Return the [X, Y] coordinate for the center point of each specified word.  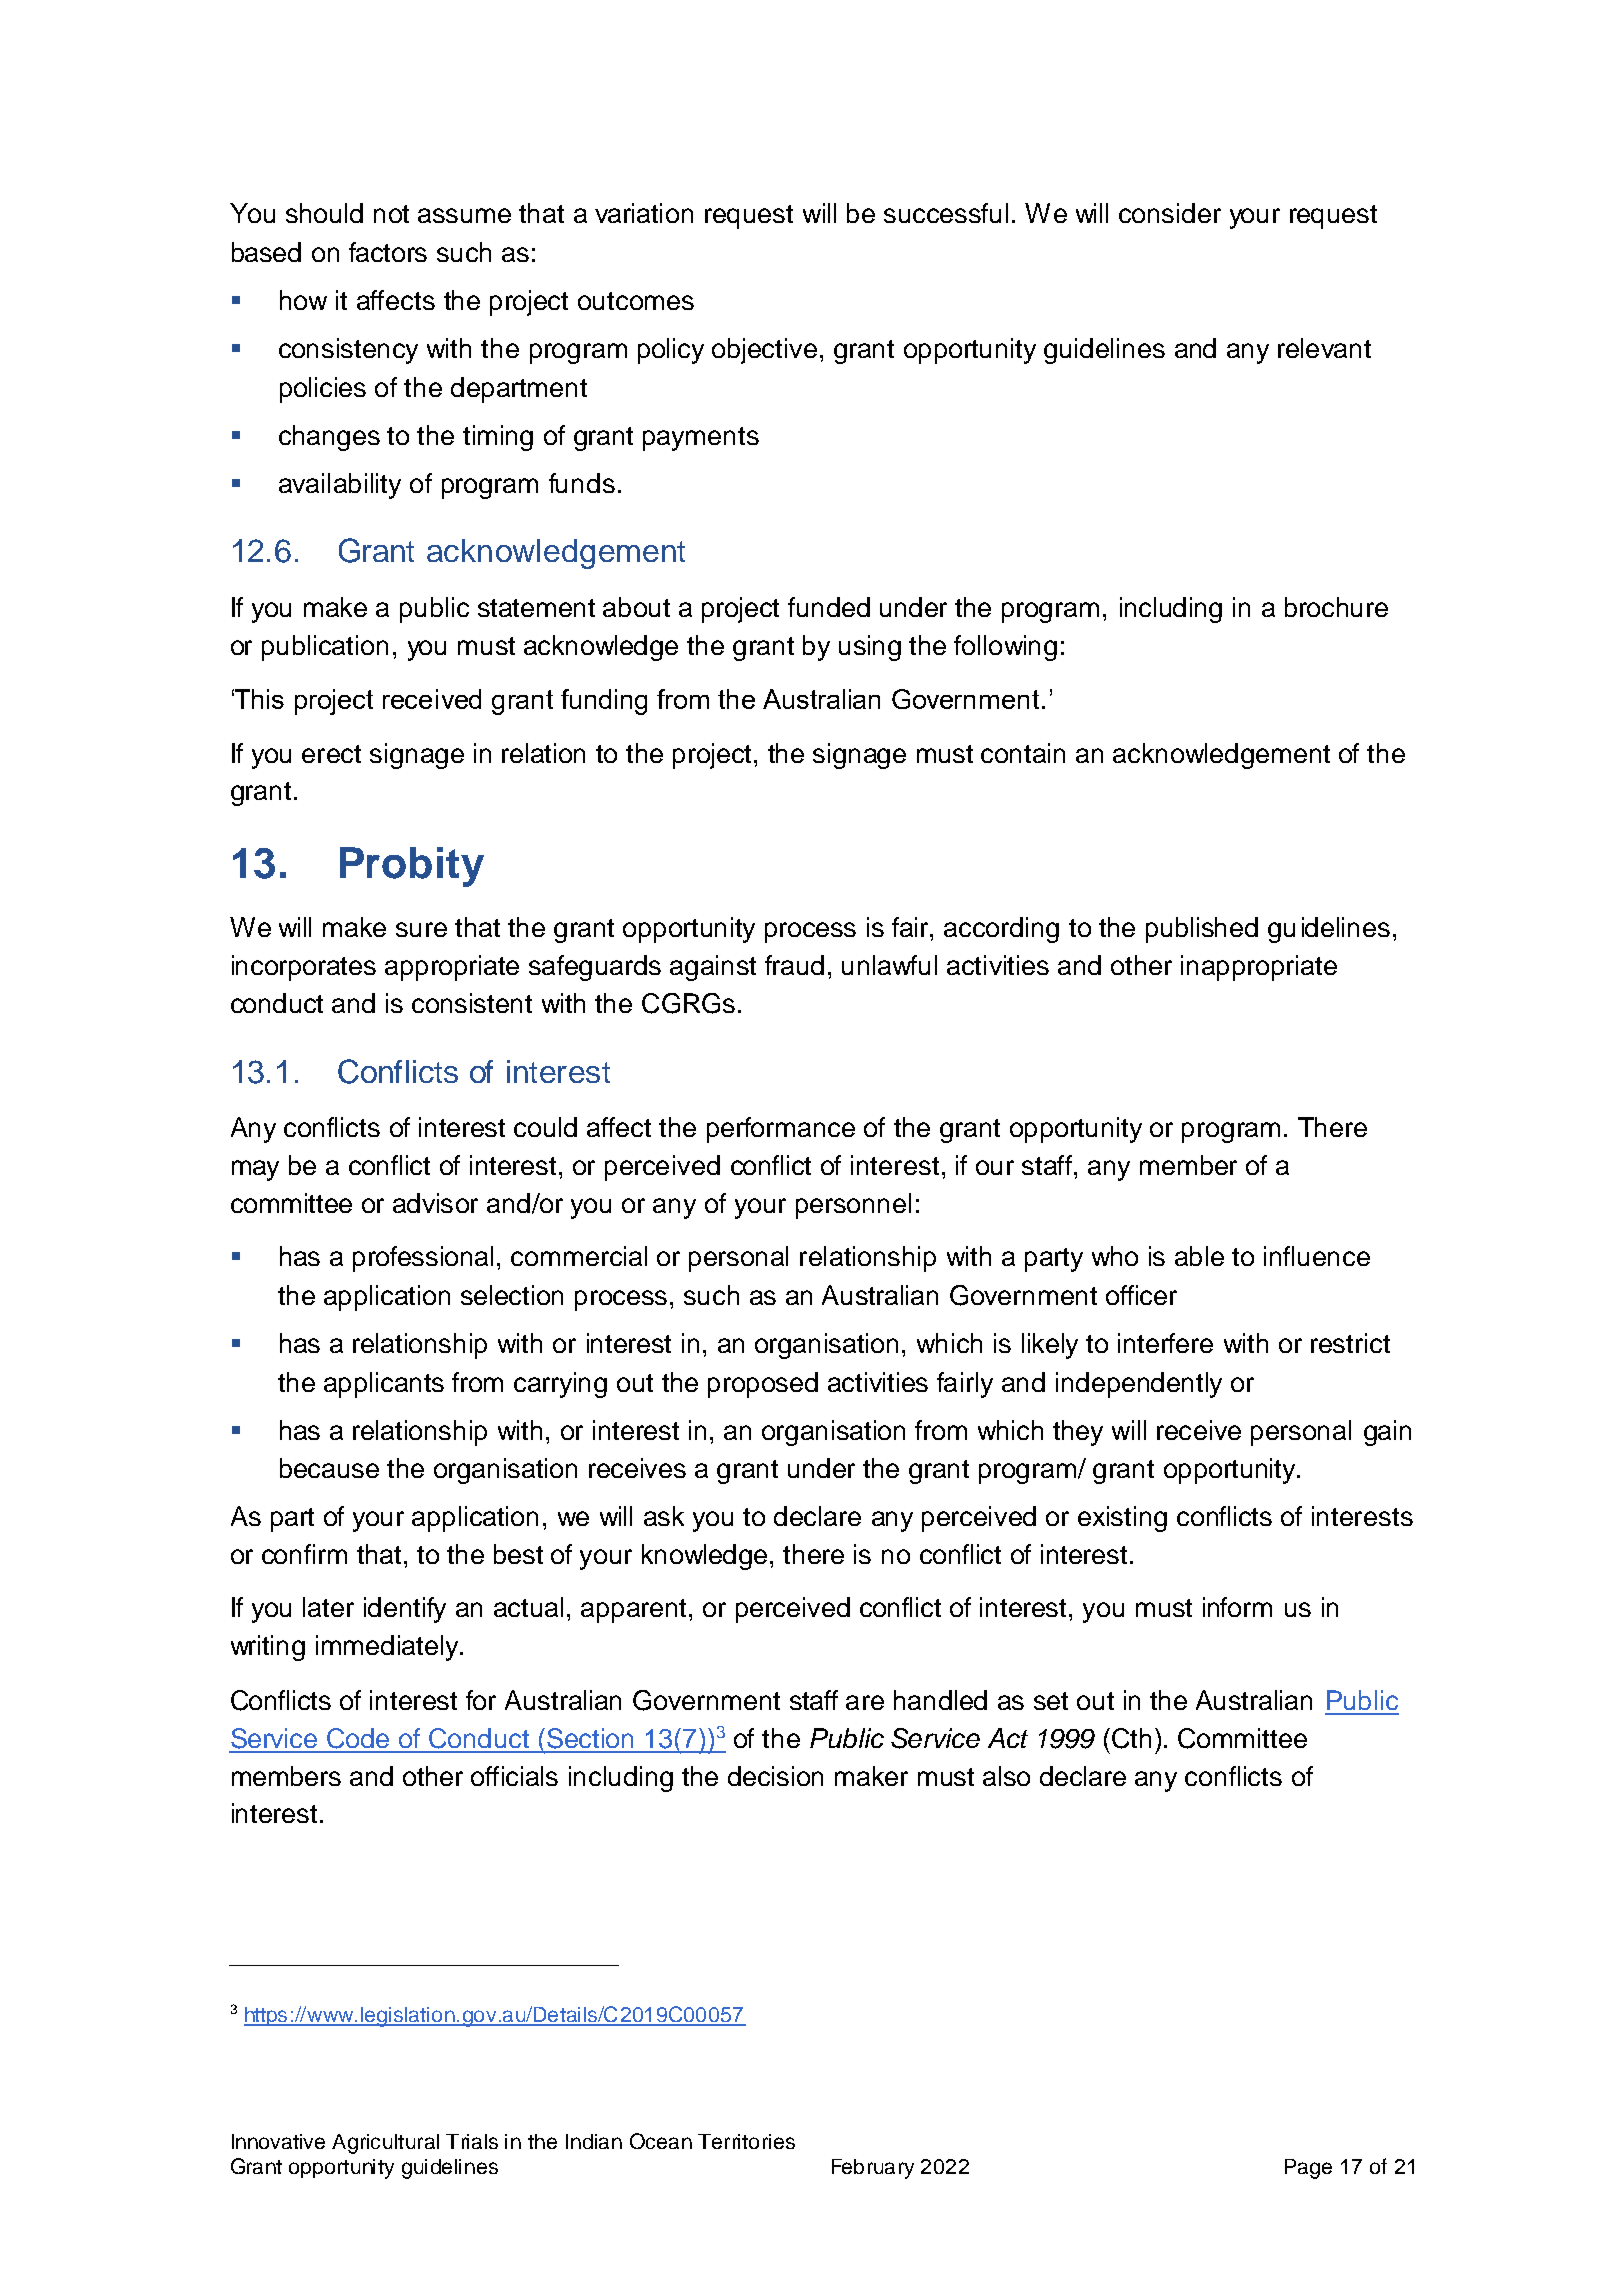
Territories [746, 2141]
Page [1308, 2169]
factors [388, 252]
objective [764, 351]
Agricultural [385, 2144]
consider [1170, 213]
